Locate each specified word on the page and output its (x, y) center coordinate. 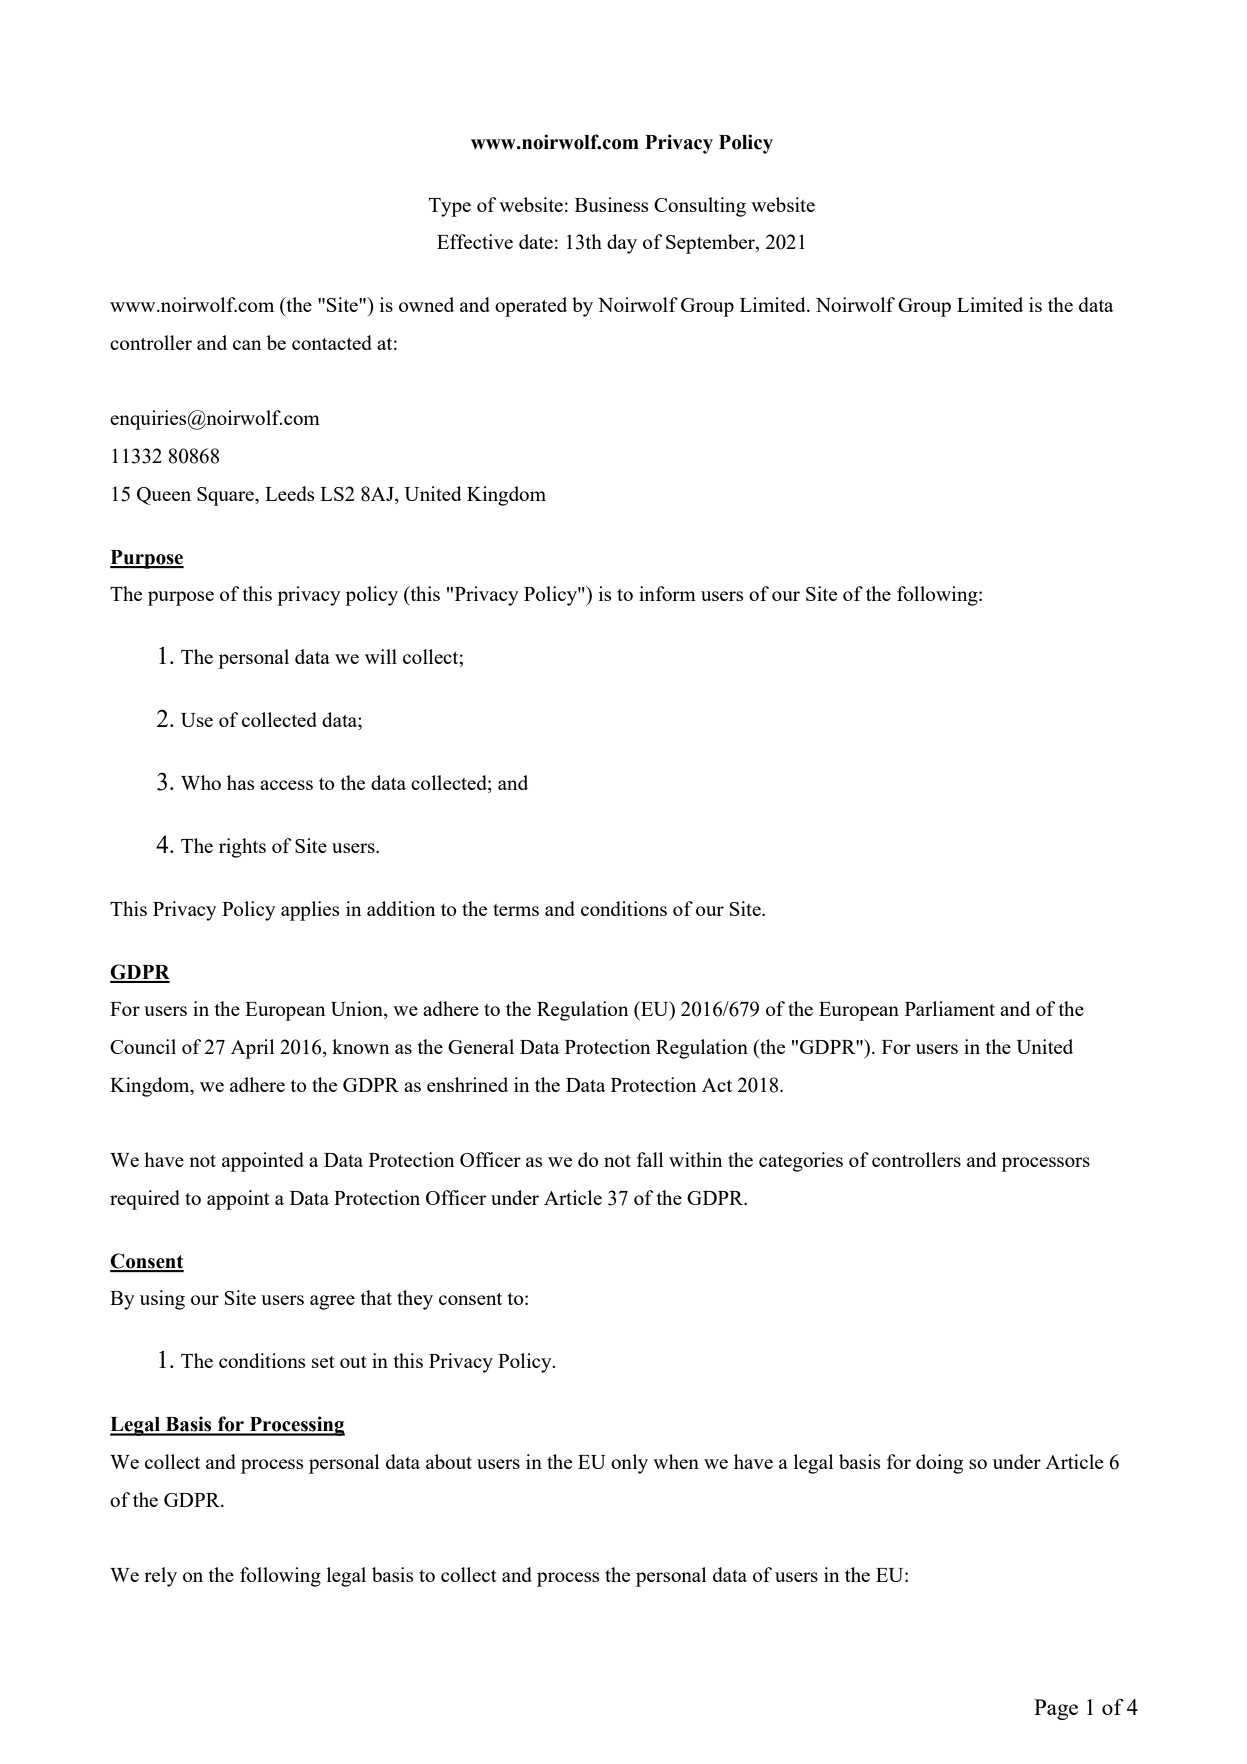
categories (801, 1162)
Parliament (950, 1008)
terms (516, 910)
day (622, 244)
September (711, 244)
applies (310, 911)
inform (667, 593)
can (247, 345)
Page (1056, 1709)
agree (332, 1302)
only (629, 1464)
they (415, 1300)
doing (939, 1464)
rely (160, 1577)
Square (226, 496)
